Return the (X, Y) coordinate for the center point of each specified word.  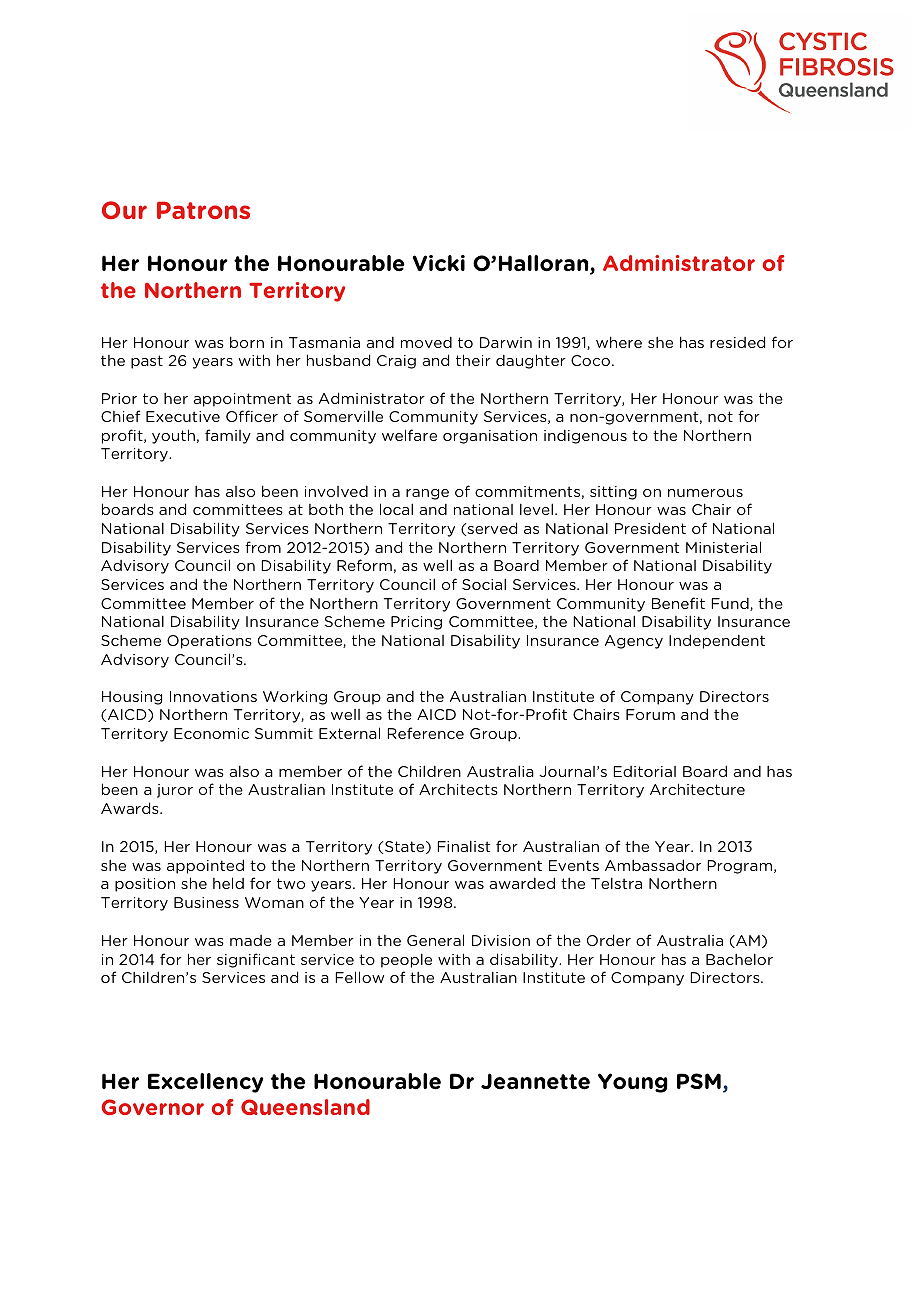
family (228, 436)
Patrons (203, 210)
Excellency (206, 1083)
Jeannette (535, 1081)
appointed (205, 866)
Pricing (416, 623)
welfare (409, 435)
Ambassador (653, 865)
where (619, 342)
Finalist (463, 846)
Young (633, 1083)
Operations (209, 642)
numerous (705, 493)
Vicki (439, 263)
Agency (634, 642)
